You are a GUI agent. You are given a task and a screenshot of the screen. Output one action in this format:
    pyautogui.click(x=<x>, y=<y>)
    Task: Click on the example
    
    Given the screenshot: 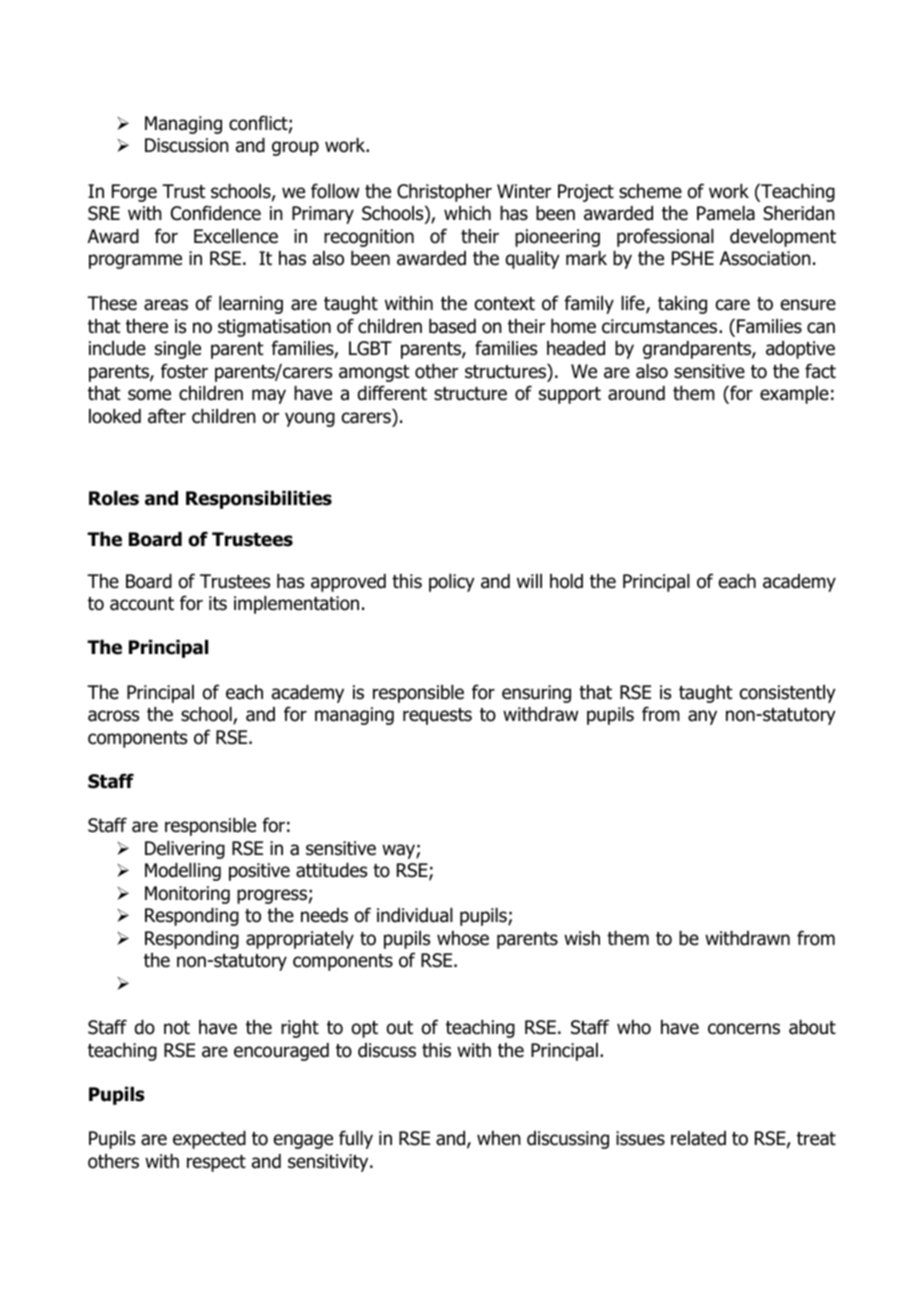 What is the action you would take?
    pyautogui.click(x=794, y=395)
